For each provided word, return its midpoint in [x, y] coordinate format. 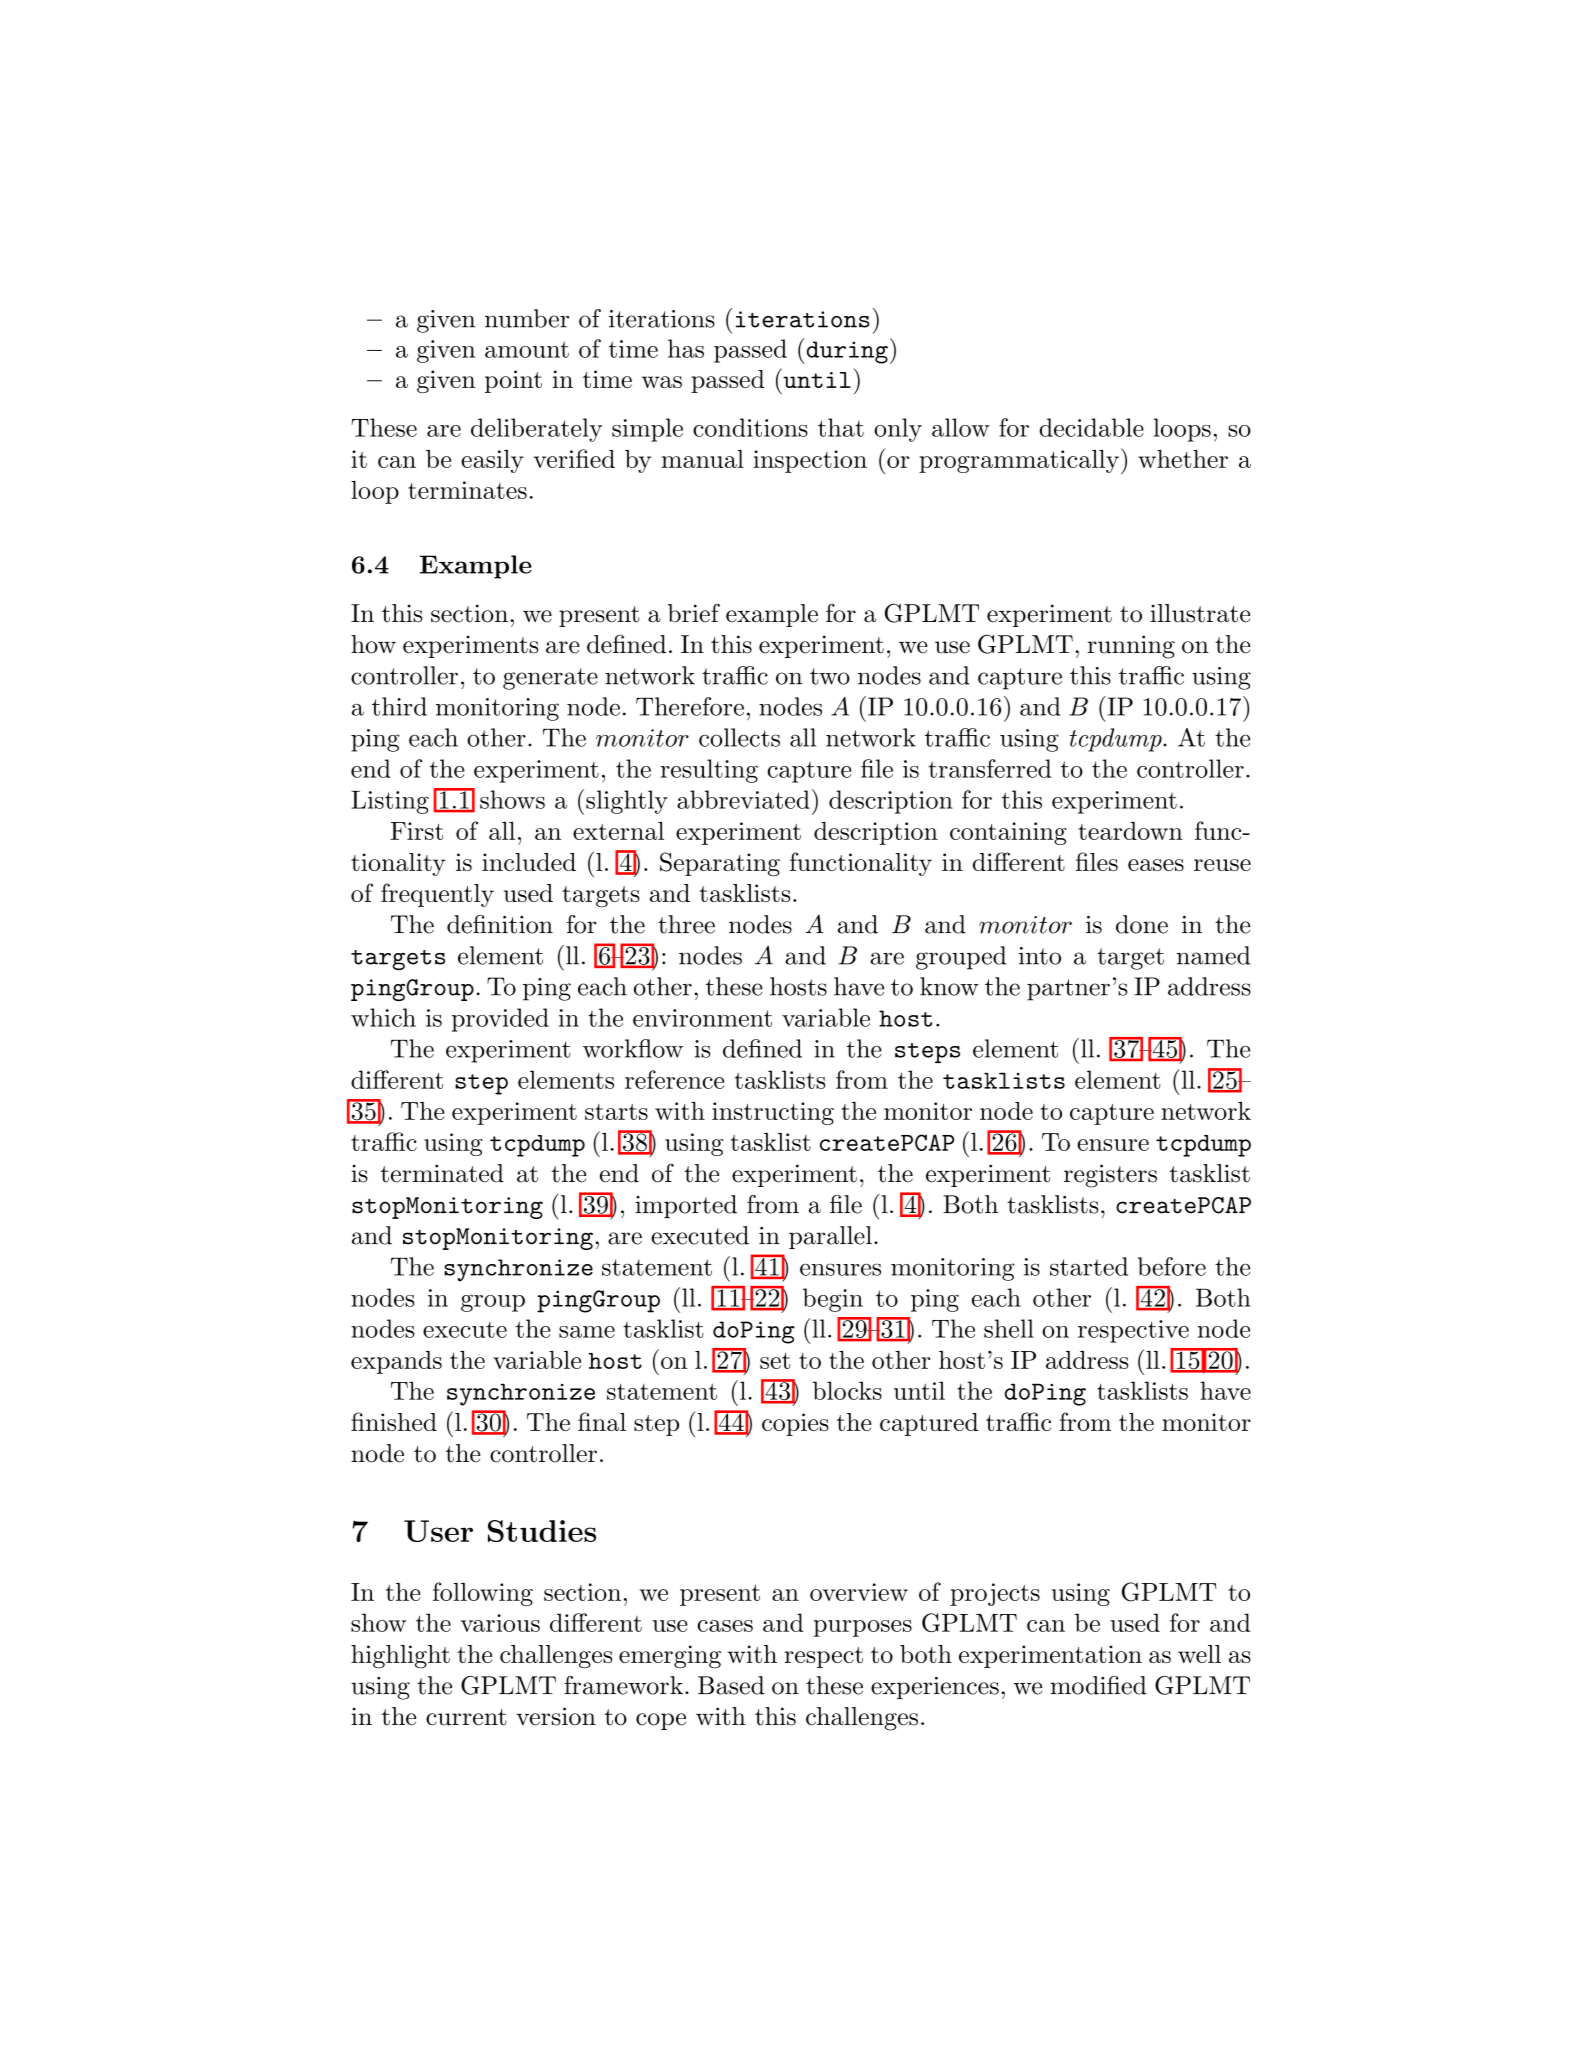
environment [702, 1018]
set [775, 1361]
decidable [1091, 427]
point [513, 381]
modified [1098, 1685]
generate [550, 679]
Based [731, 1685]
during [846, 352]
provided [500, 1020]
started [1089, 1266]
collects [739, 737]
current [466, 1717]
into [1040, 956]
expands [396, 1362]
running [1131, 647]
